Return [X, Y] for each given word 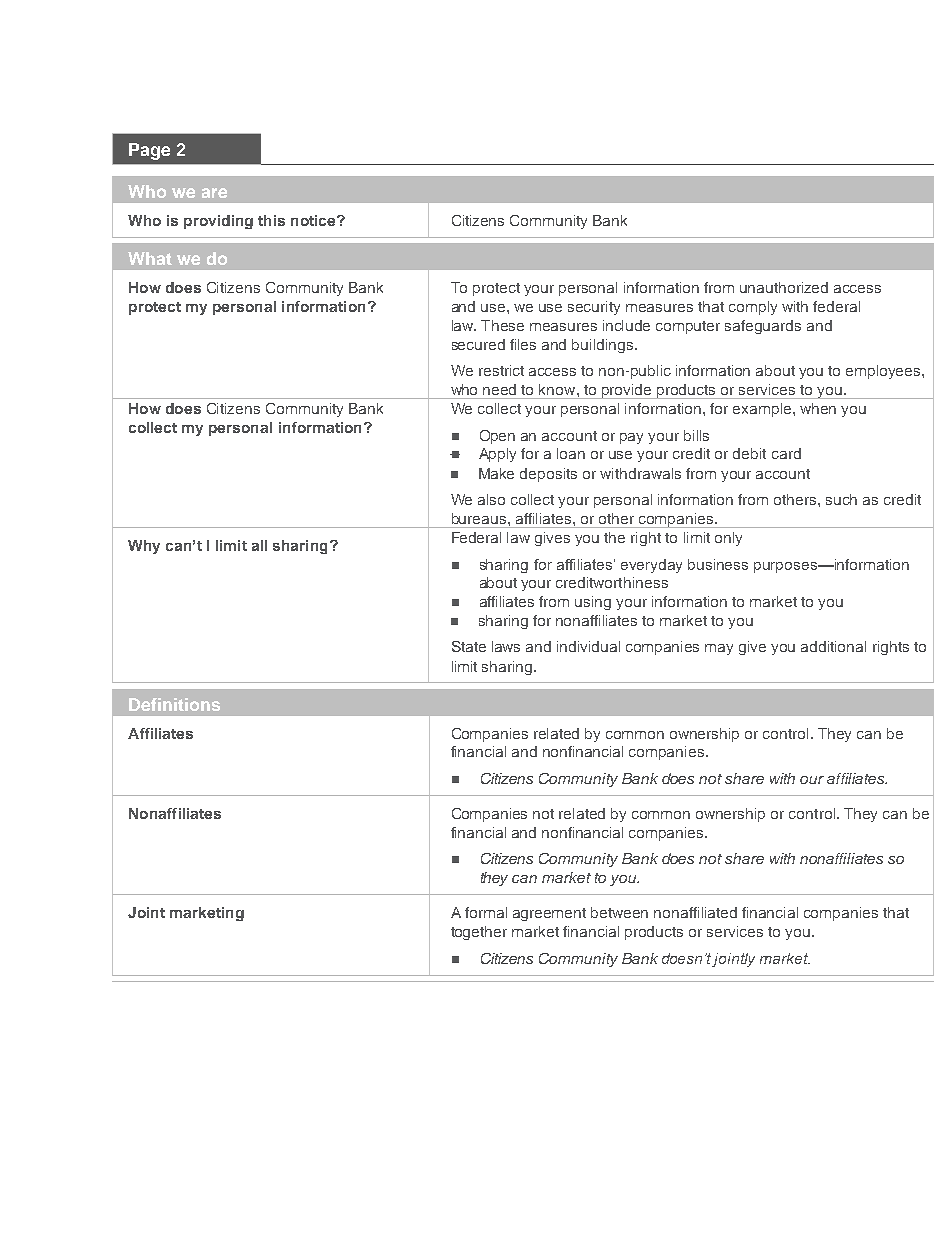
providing [218, 222]
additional [833, 646]
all [259, 545]
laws [506, 646]
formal [486, 912]
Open [497, 437]
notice [314, 220]
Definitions [174, 704]
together [479, 933]
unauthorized [784, 287]
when [818, 408]
